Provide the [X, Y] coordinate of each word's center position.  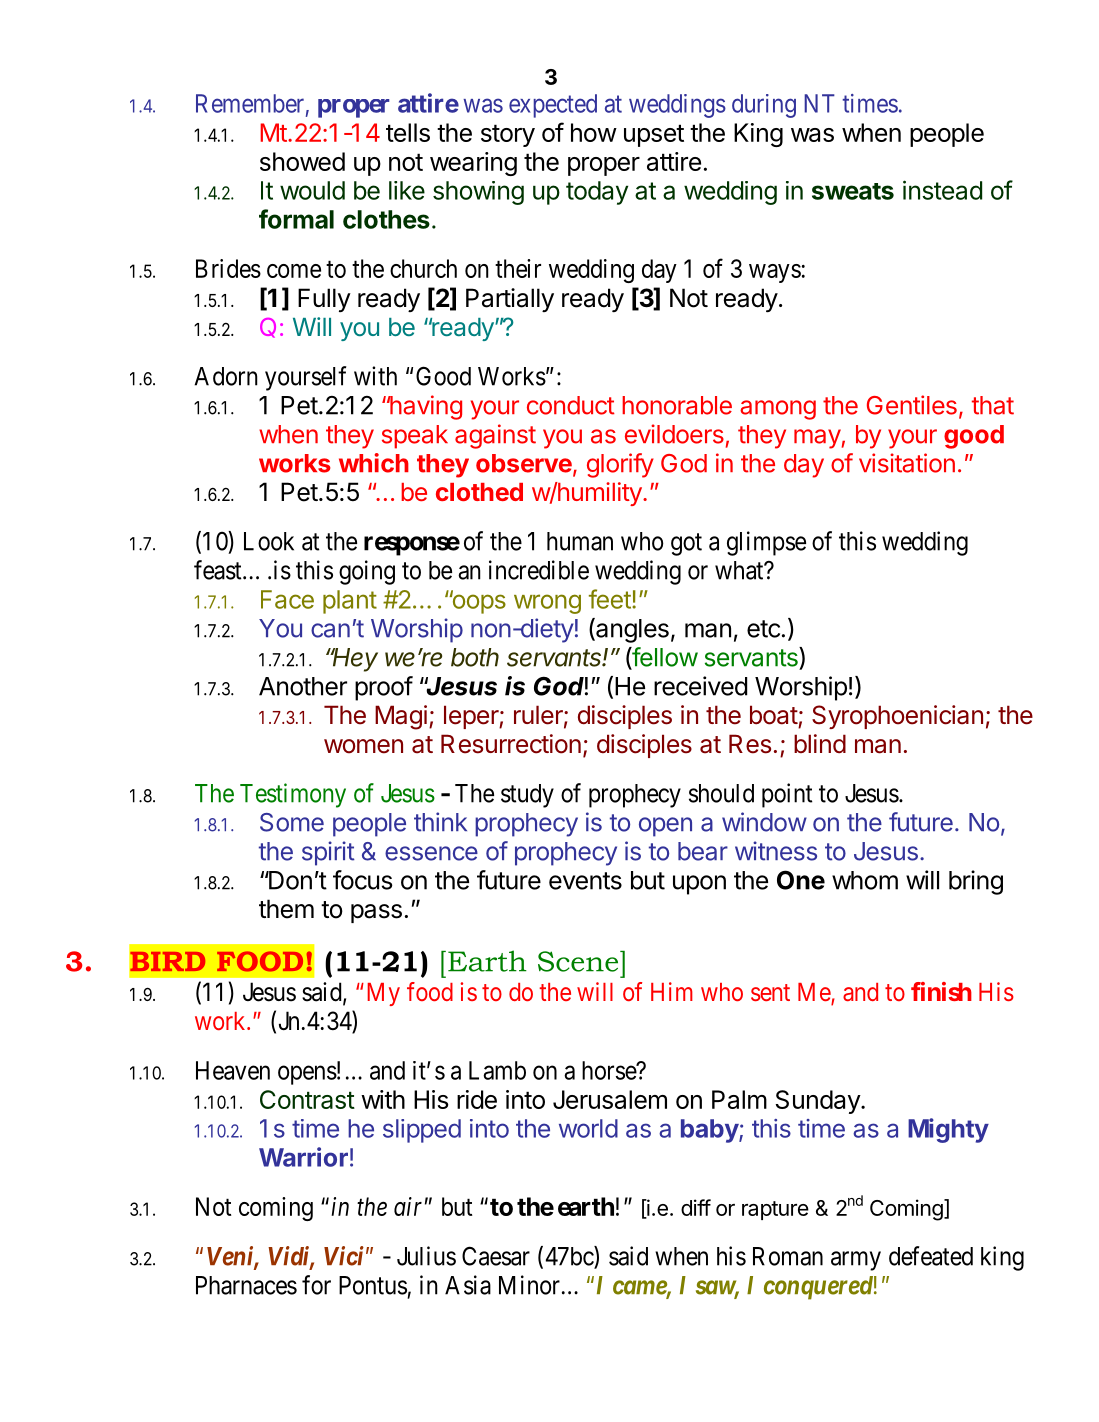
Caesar [496, 1256]
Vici [344, 1256]
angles [631, 630]
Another [303, 686]
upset [654, 135]
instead [942, 190]
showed [302, 161]
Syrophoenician [897, 717]
